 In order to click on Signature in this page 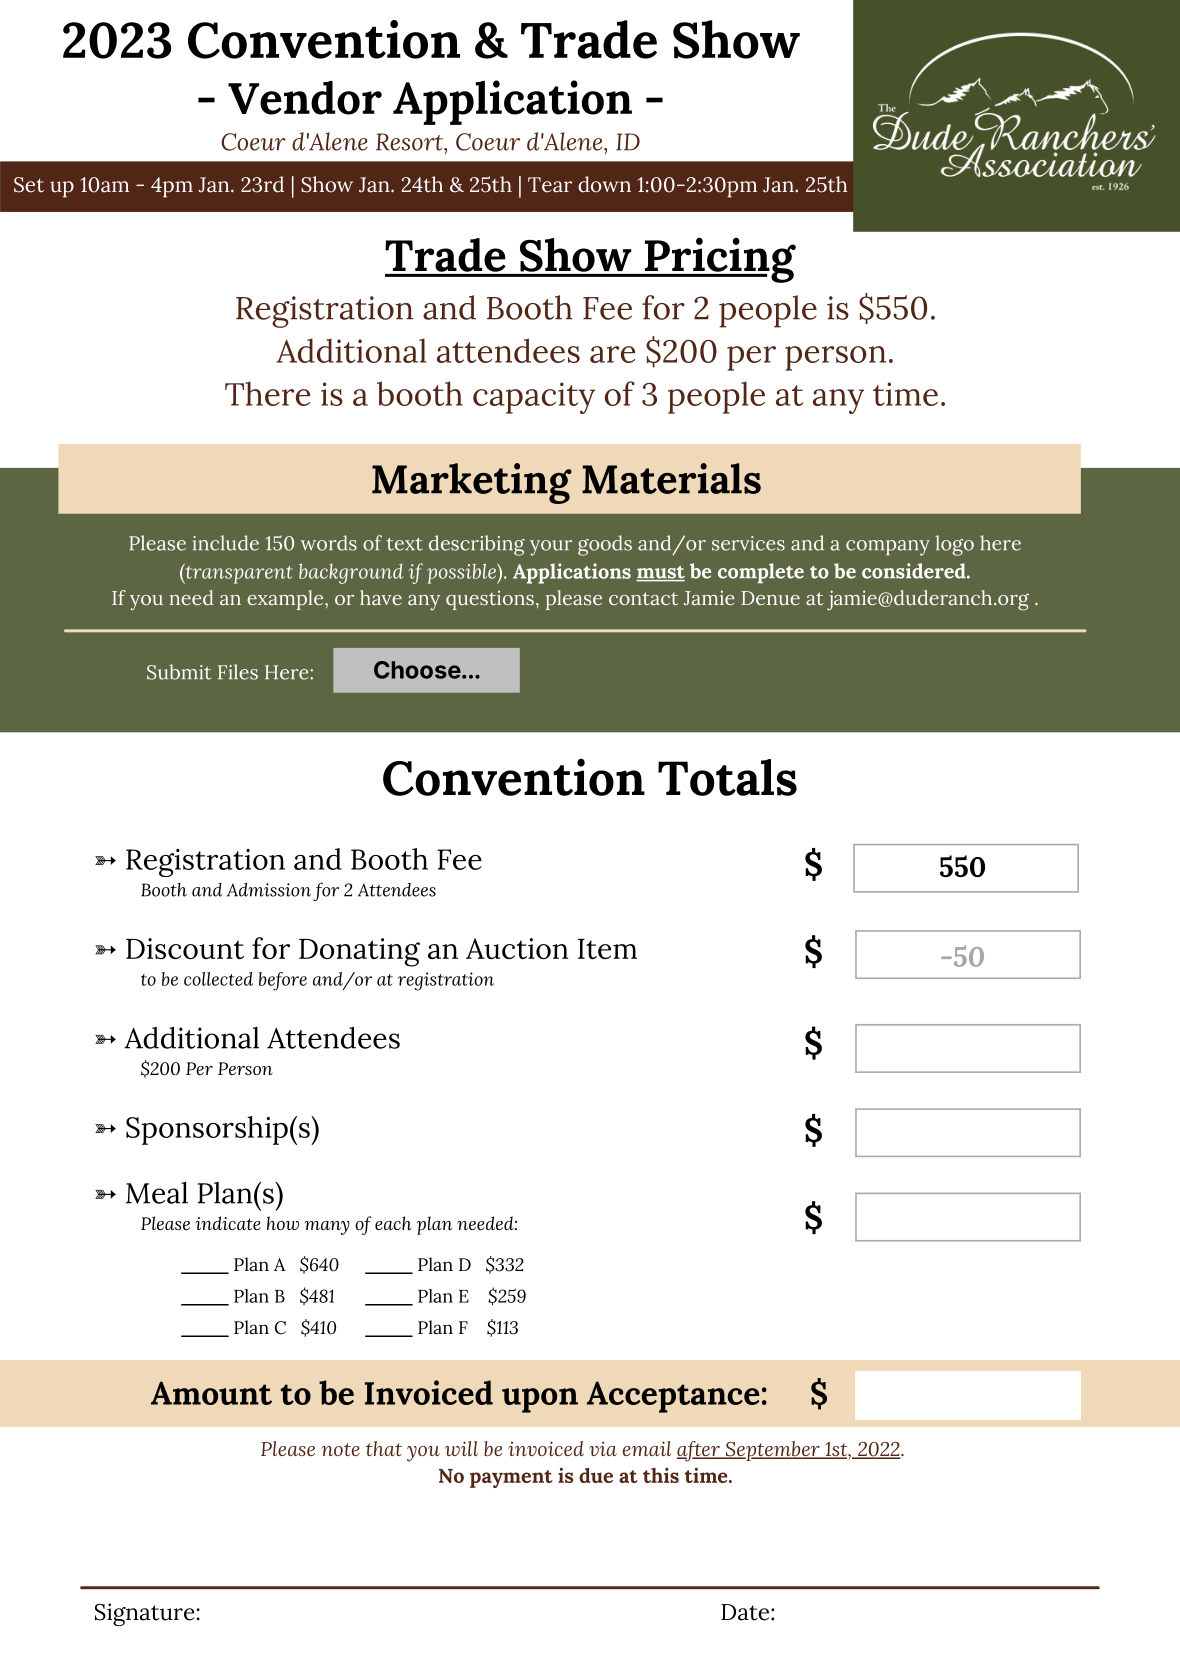, I will do `click(144, 1614)`.
